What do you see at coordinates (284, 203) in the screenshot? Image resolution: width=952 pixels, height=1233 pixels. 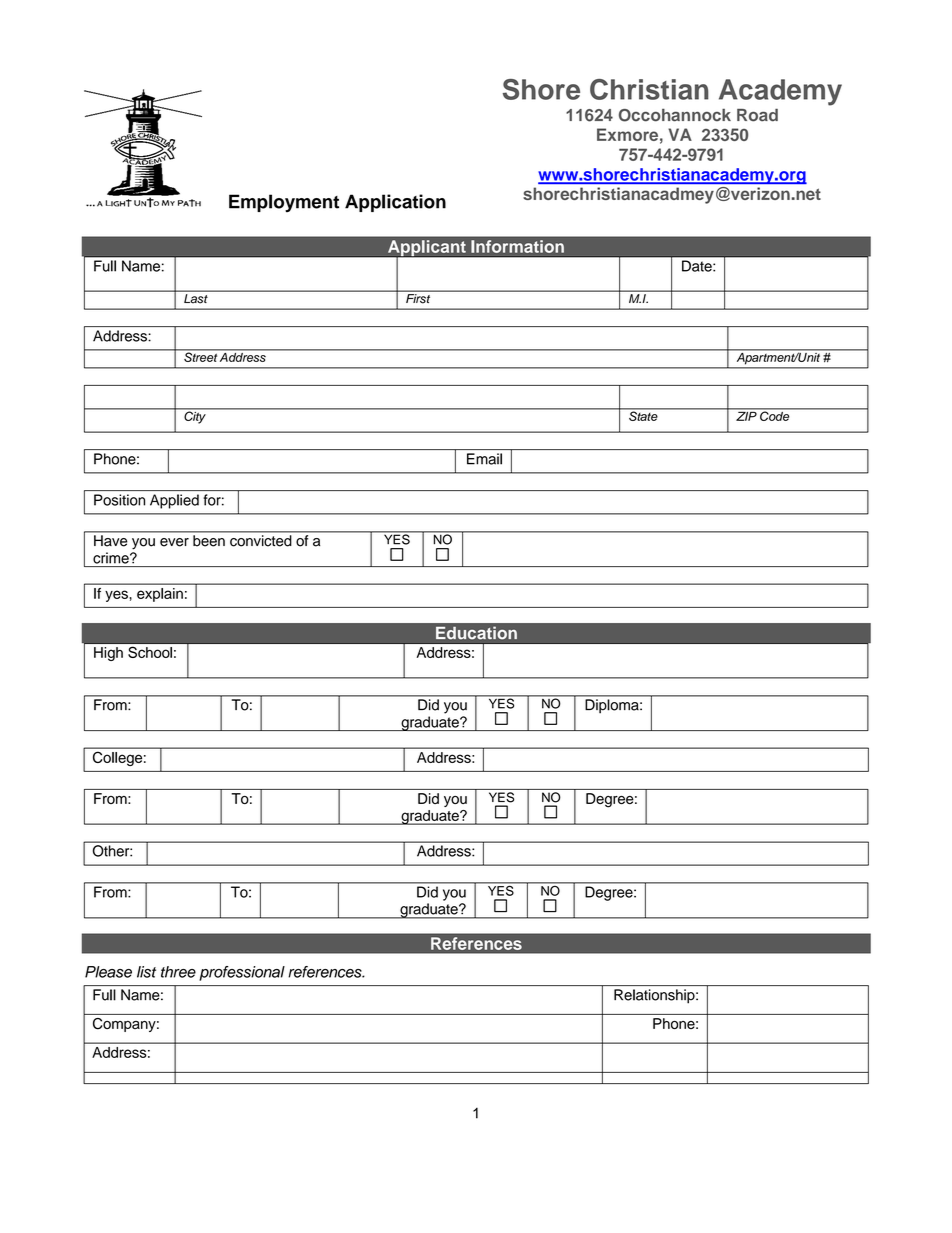 I see `Employment` at bounding box center [284, 203].
